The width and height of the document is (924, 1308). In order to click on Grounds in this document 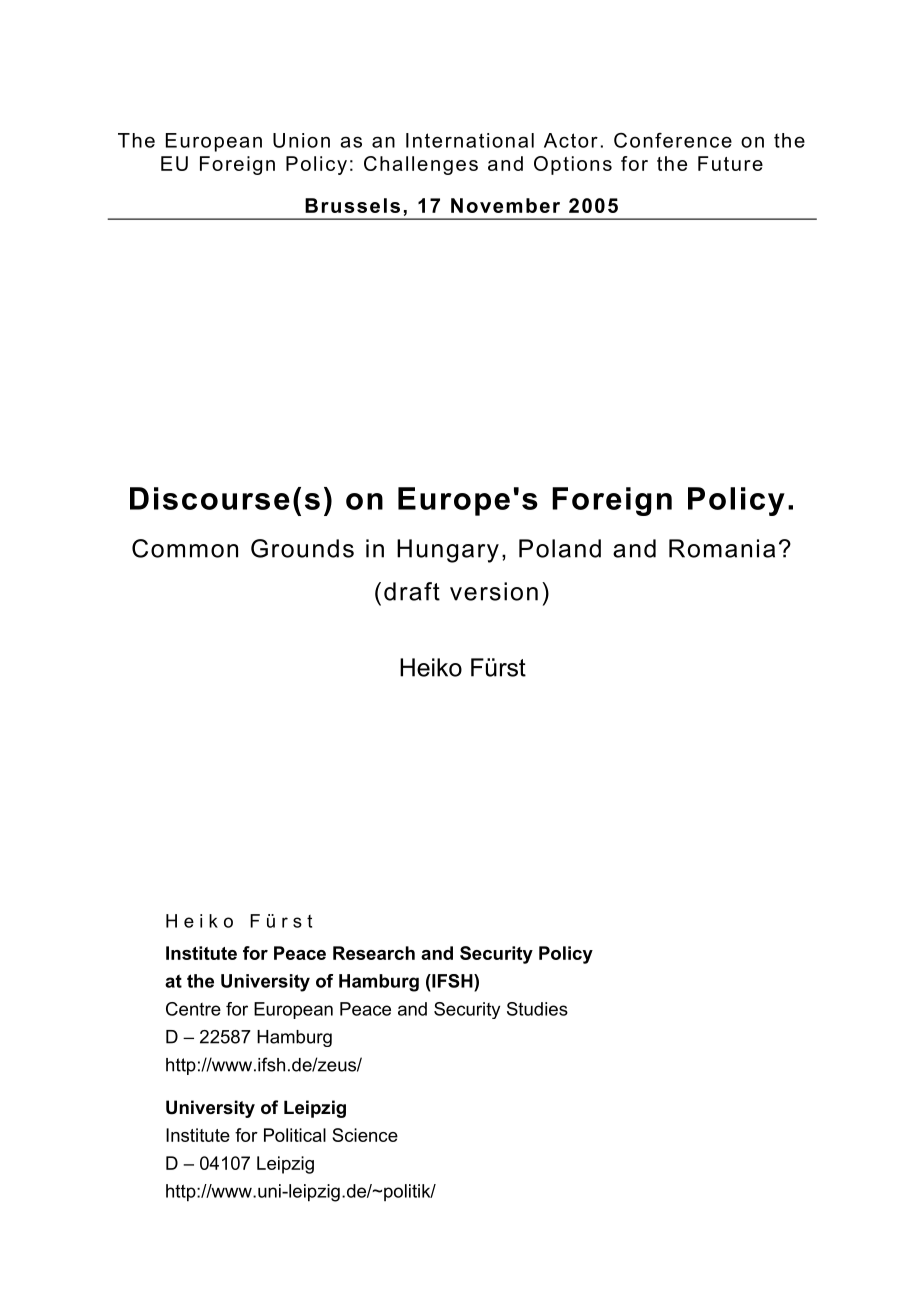, I will do `click(302, 548)`.
